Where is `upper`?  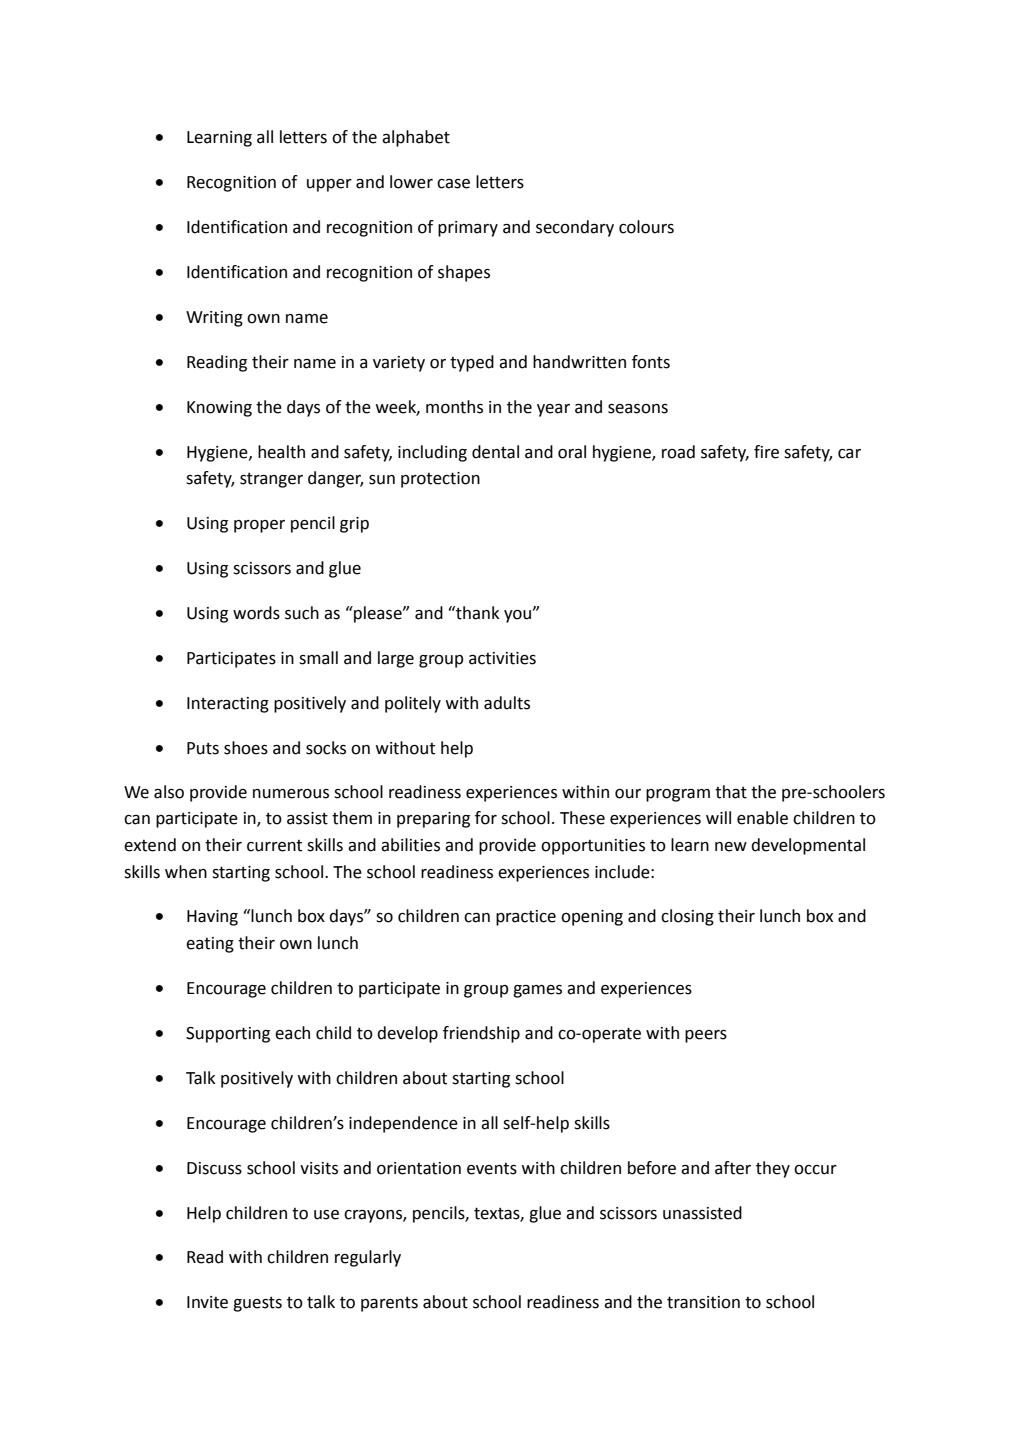 upper is located at coordinates (329, 185).
